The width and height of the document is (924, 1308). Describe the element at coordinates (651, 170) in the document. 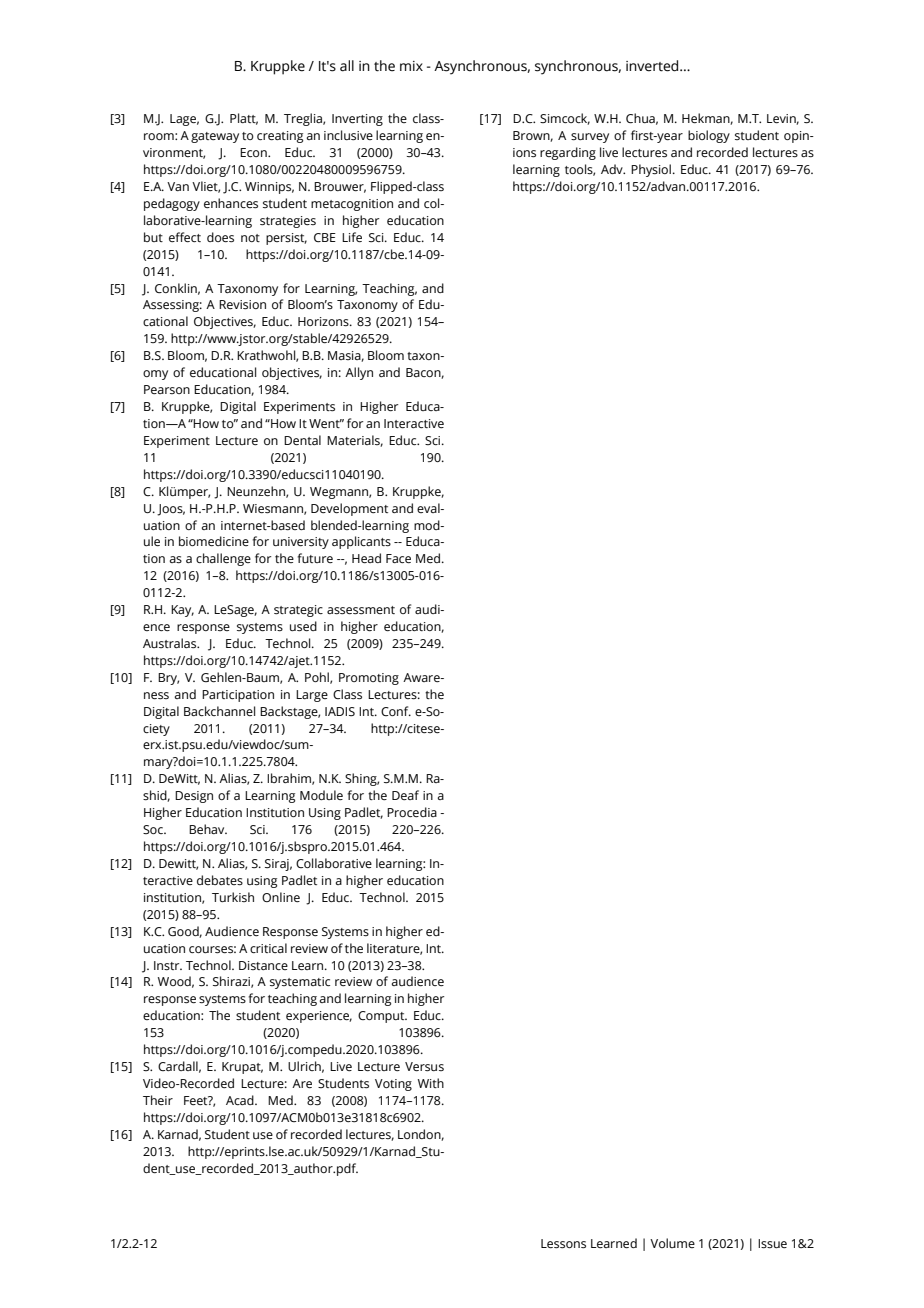

I see `Physiol` at that location.
